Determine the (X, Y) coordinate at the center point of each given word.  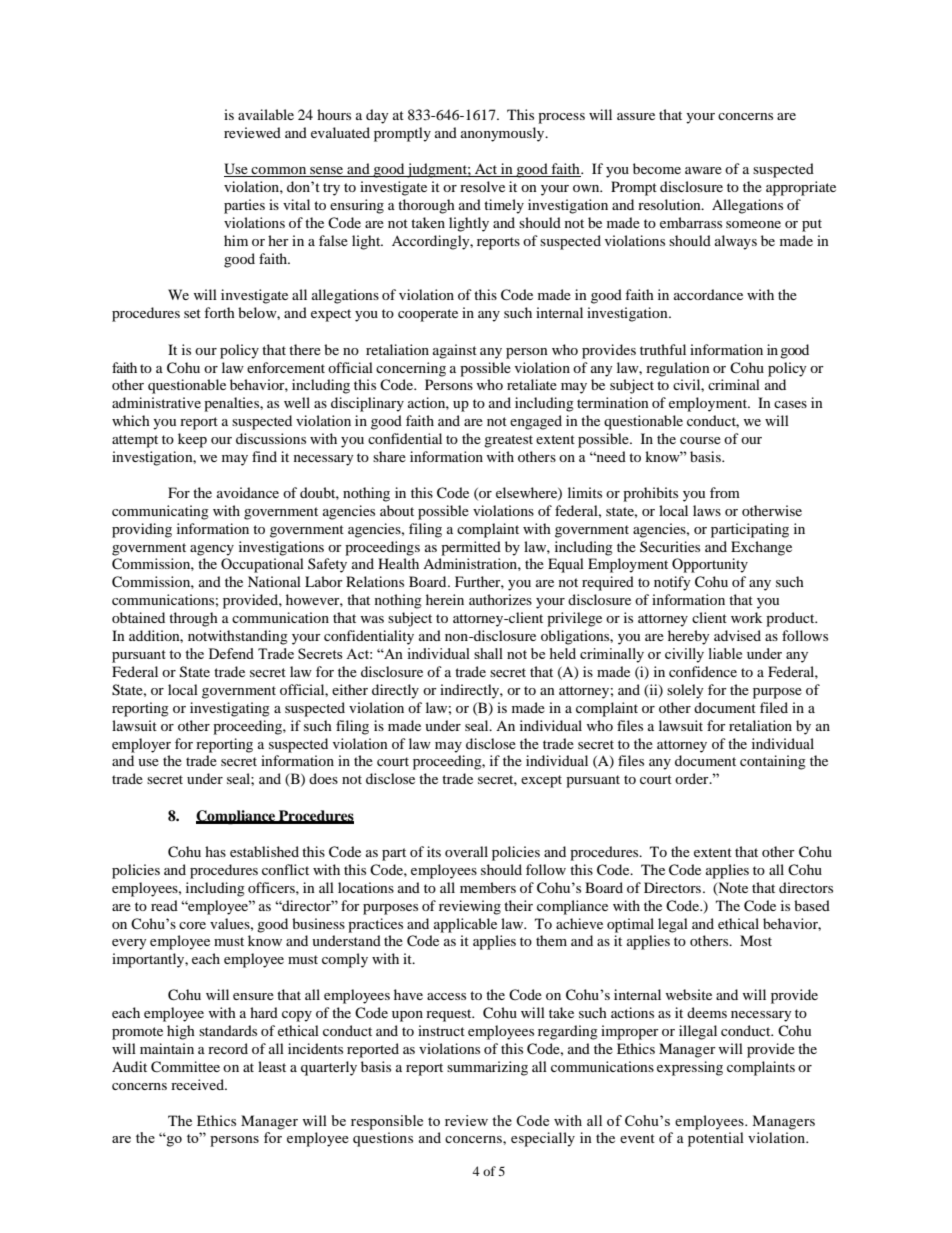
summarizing (487, 1068)
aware (703, 170)
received (198, 1084)
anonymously (504, 134)
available (266, 114)
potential (716, 1139)
